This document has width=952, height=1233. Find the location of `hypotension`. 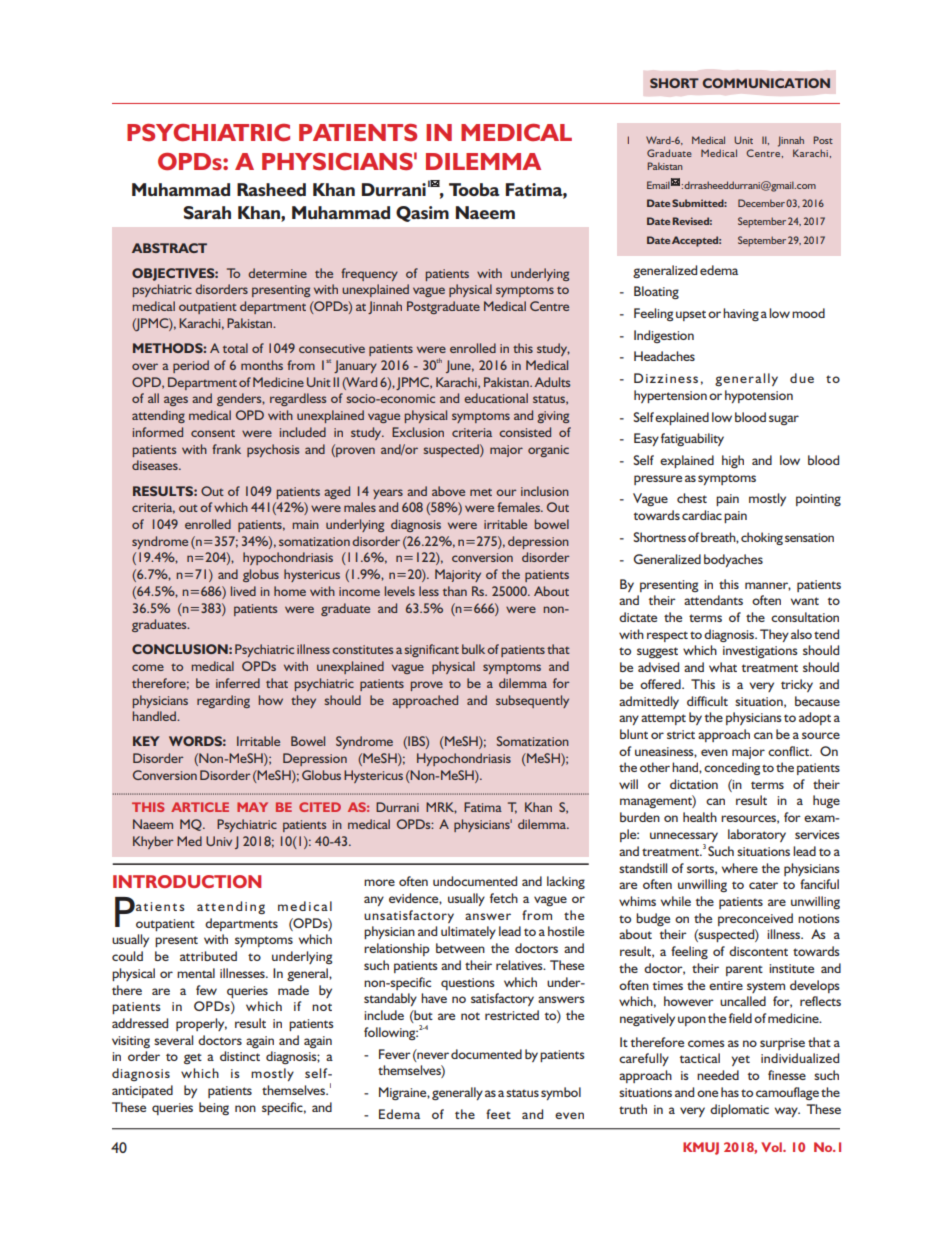

hypotension is located at coordinates (759, 396).
